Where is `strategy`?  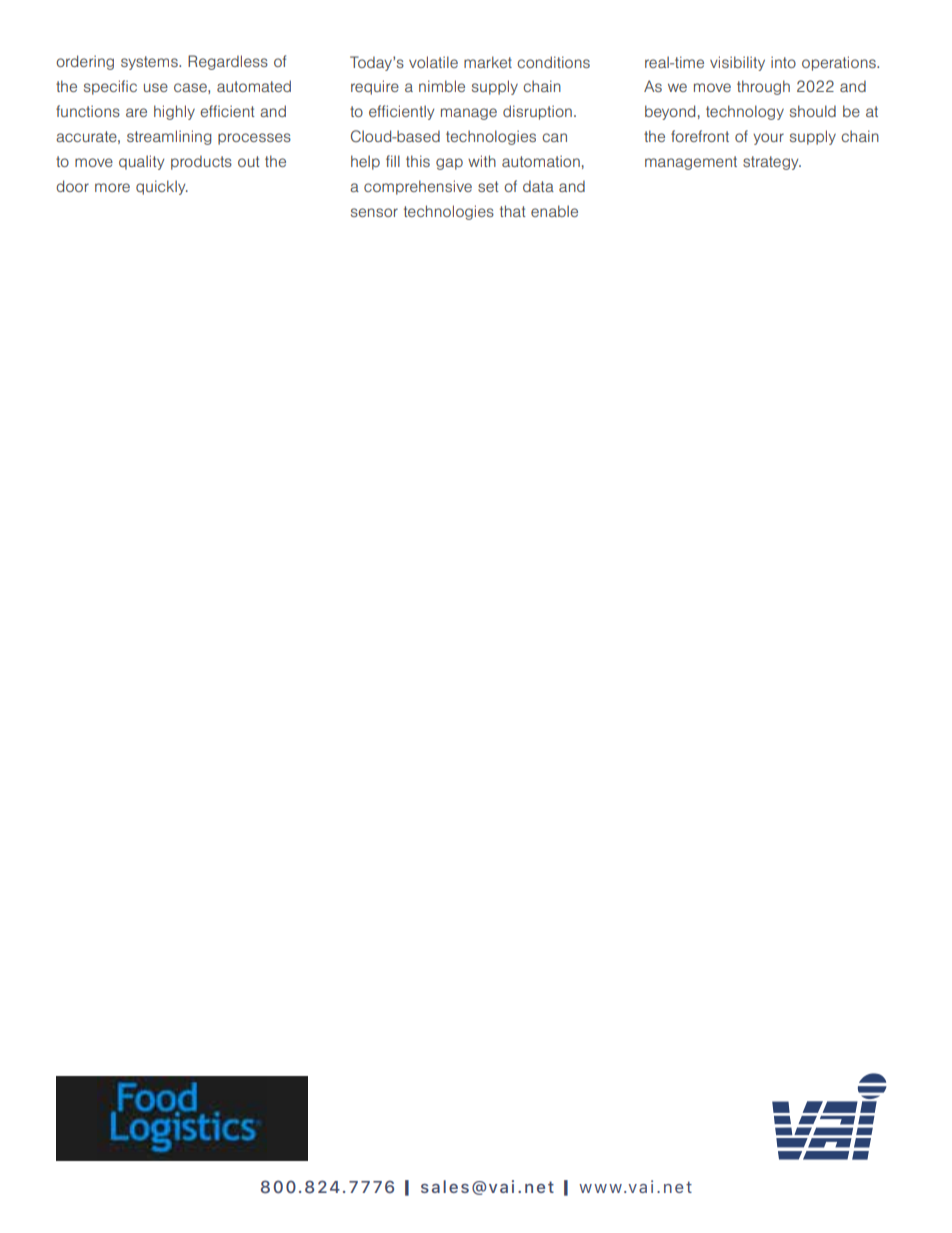 strategy is located at coordinates (772, 163).
